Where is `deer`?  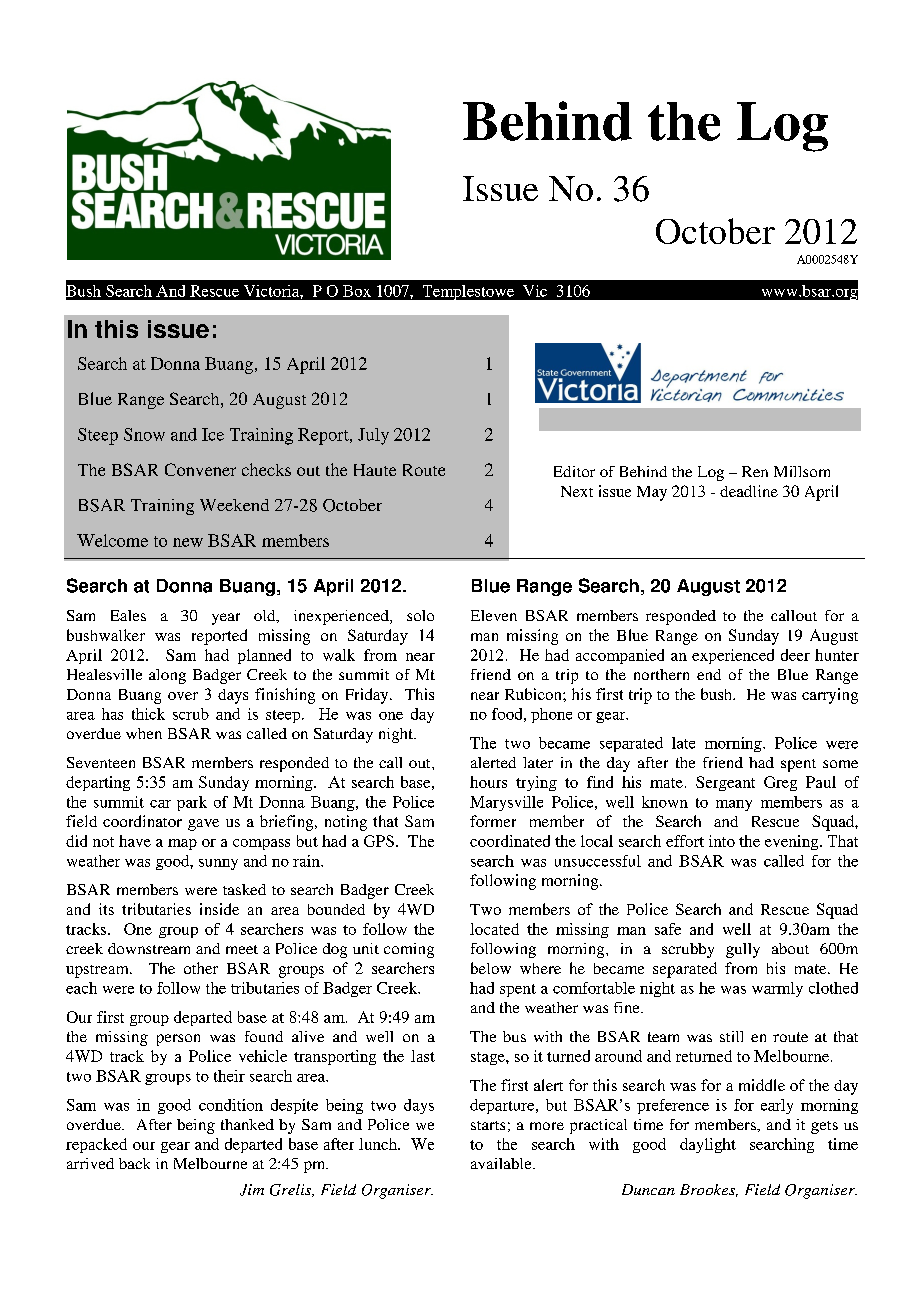 deer is located at coordinates (795, 655).
